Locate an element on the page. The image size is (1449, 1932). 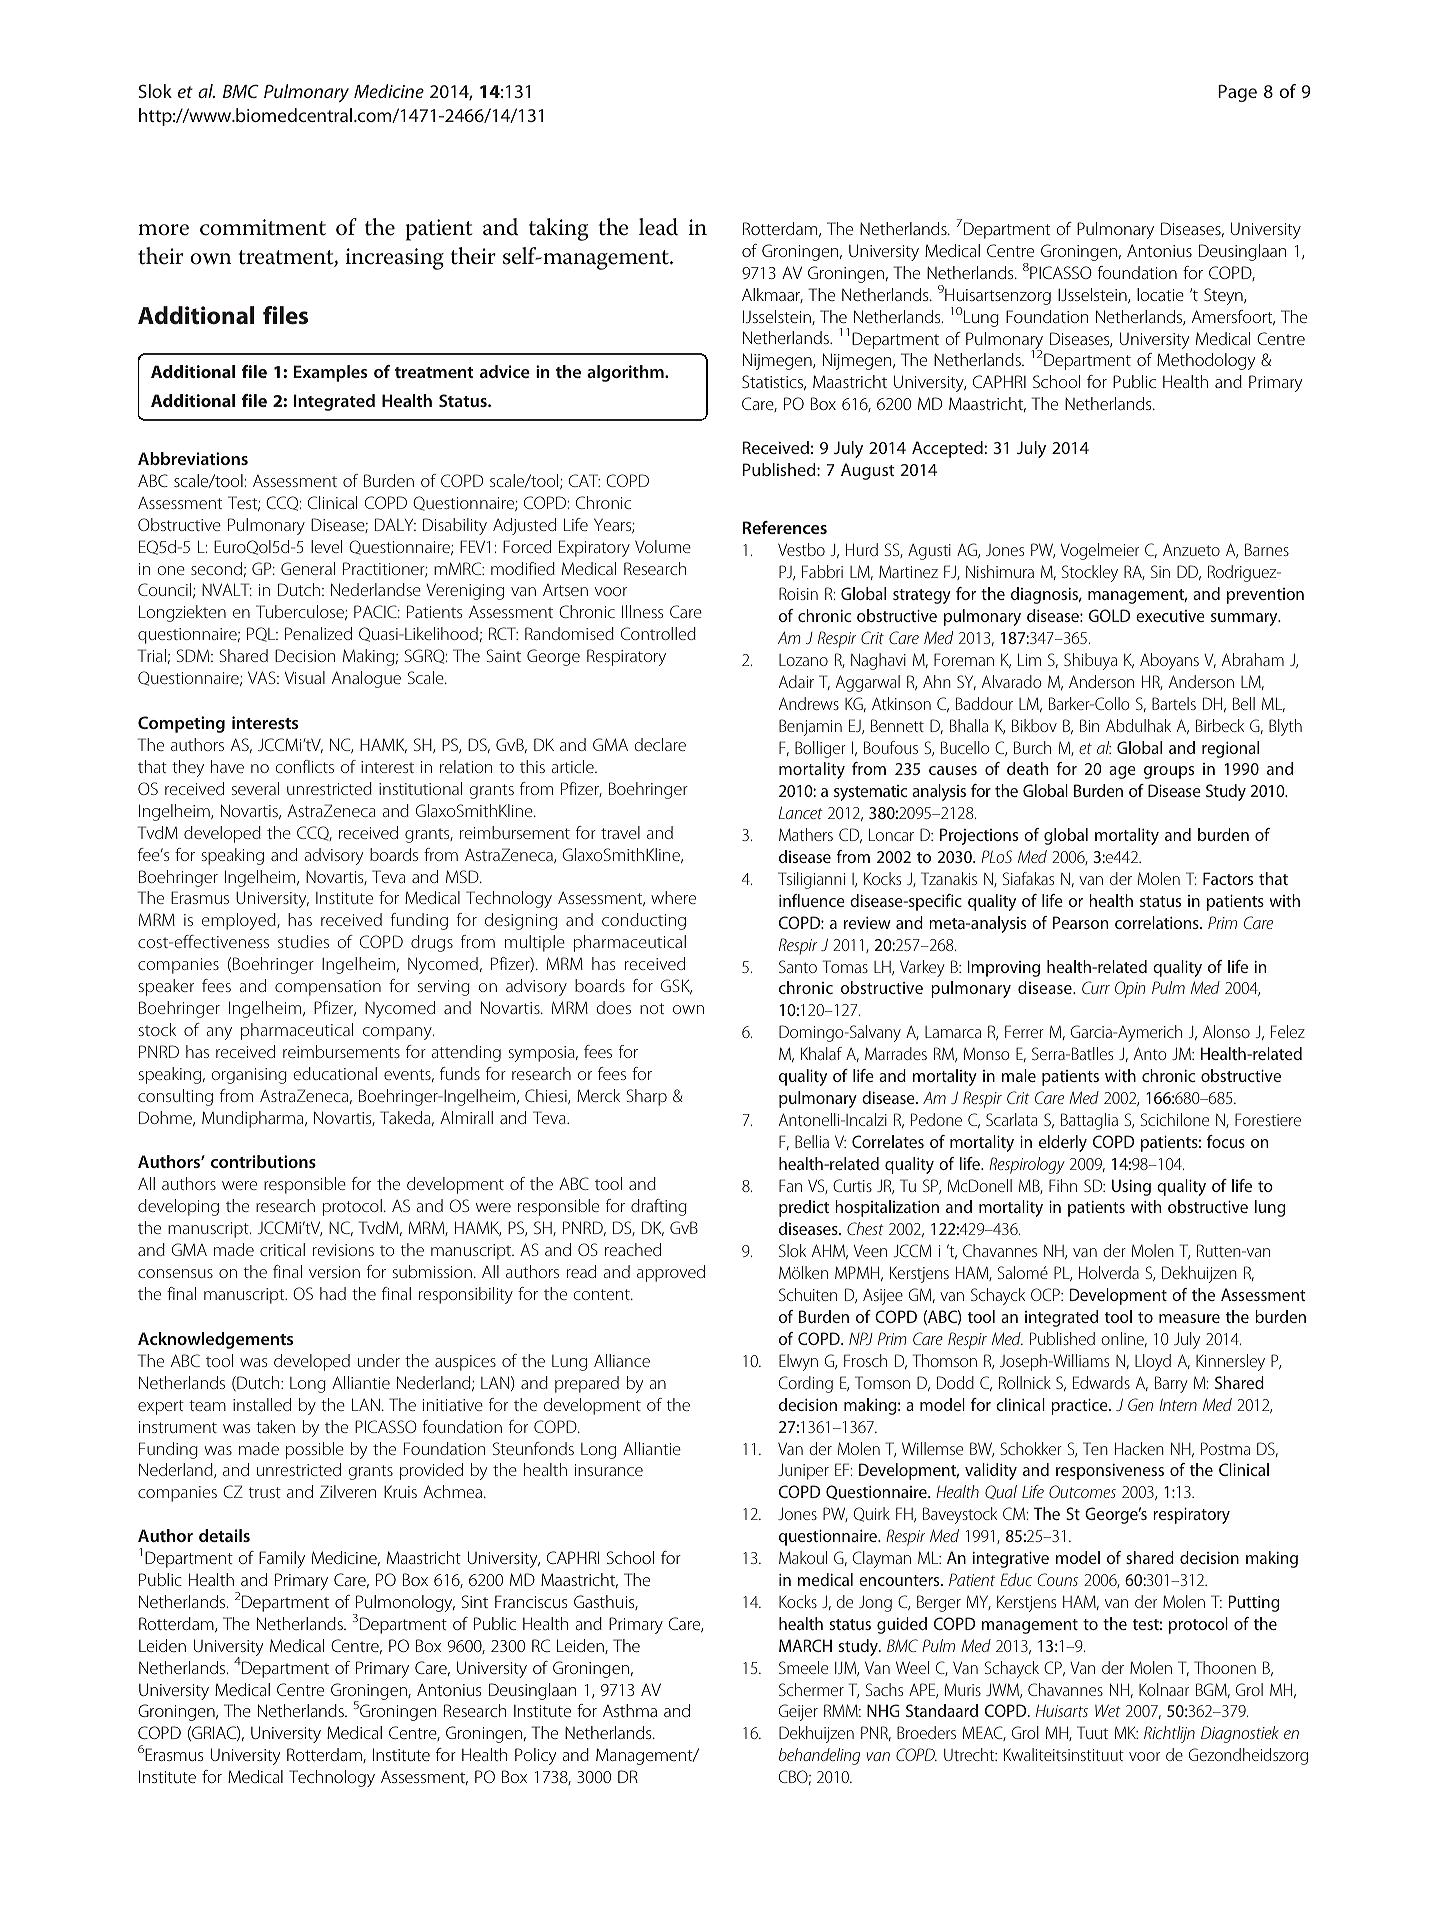
level is located at coordinates (326, 546).
